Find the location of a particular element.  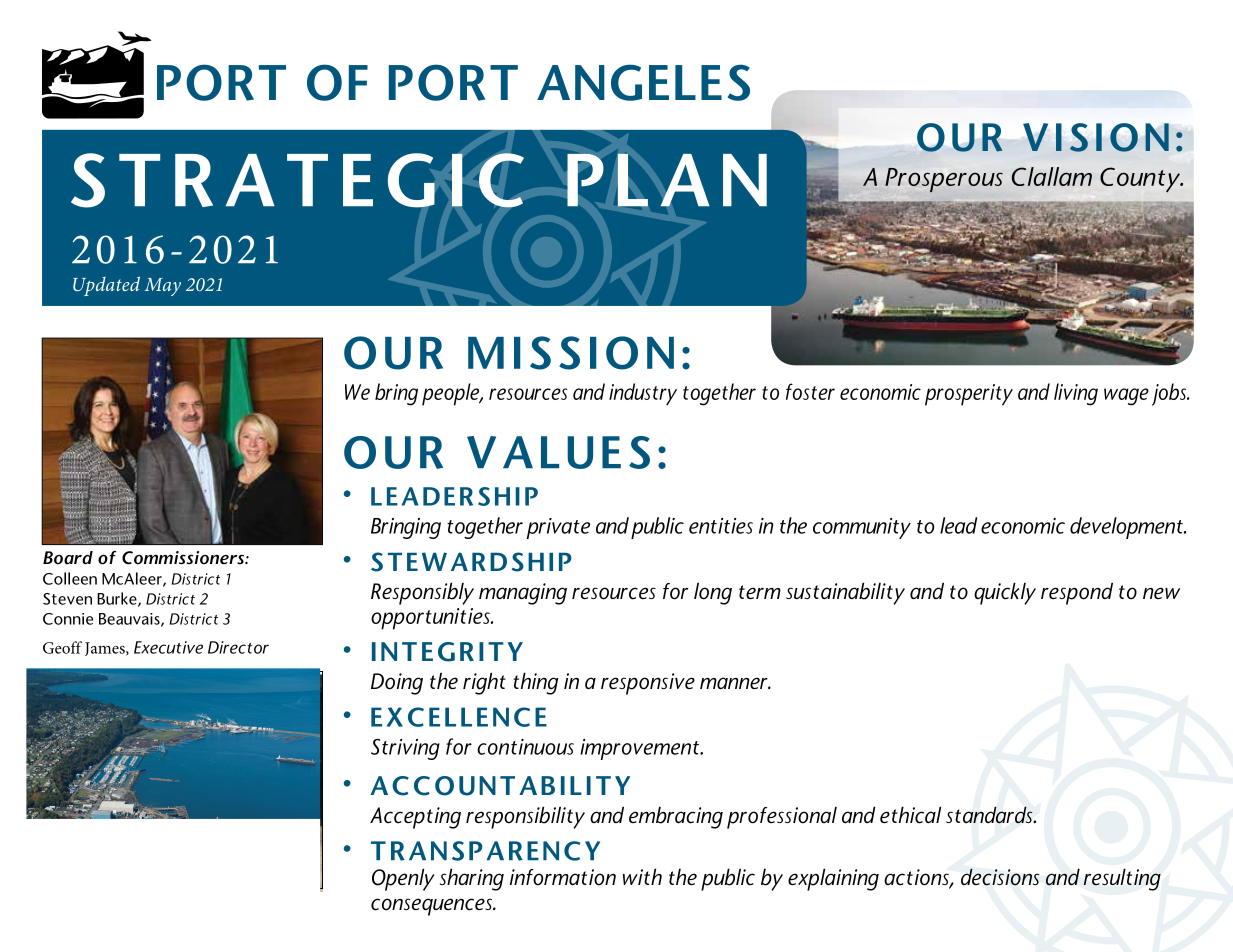

Prosperous is located at coordinates (944, 180).
